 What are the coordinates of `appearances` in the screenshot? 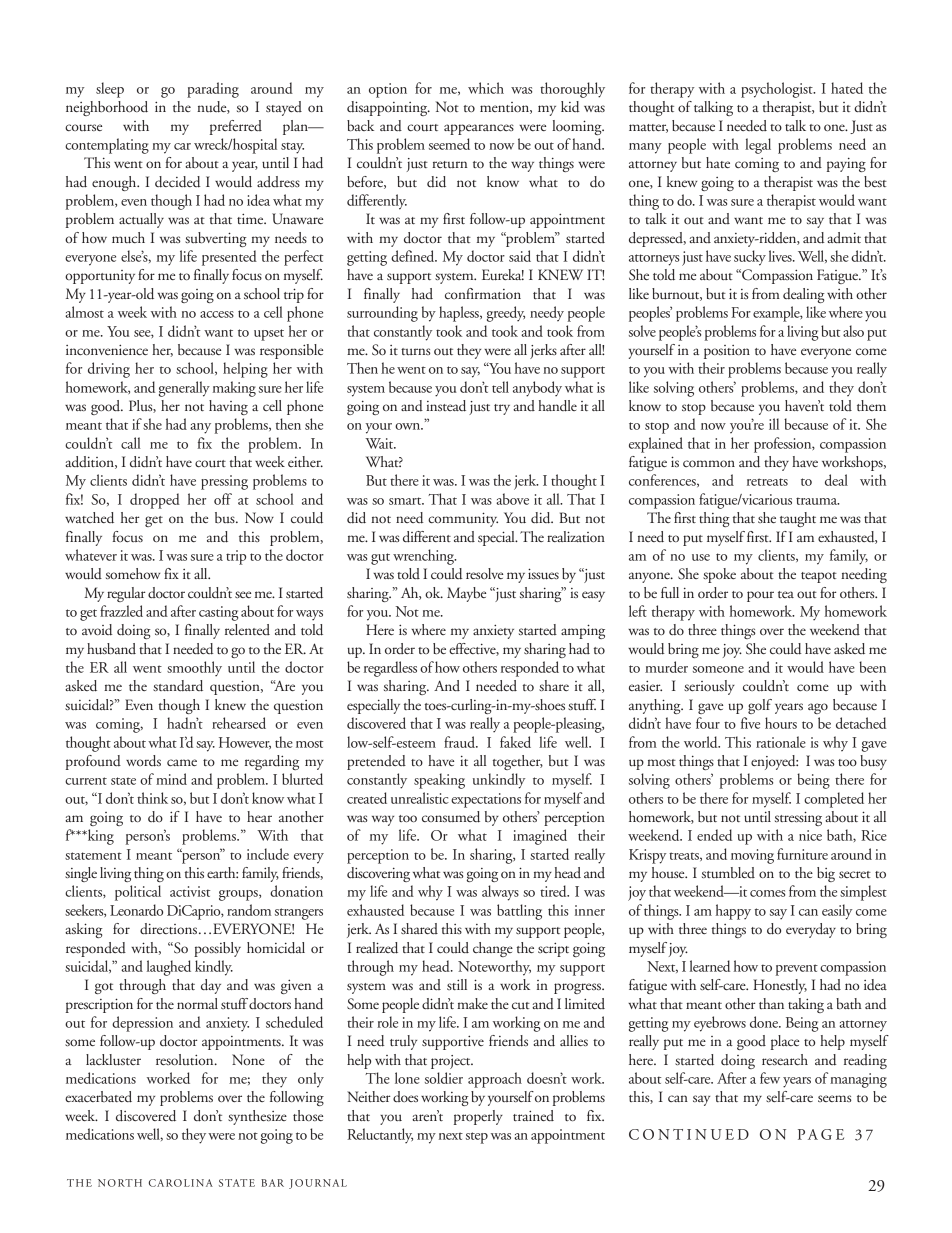 It's located at (479, 129).
